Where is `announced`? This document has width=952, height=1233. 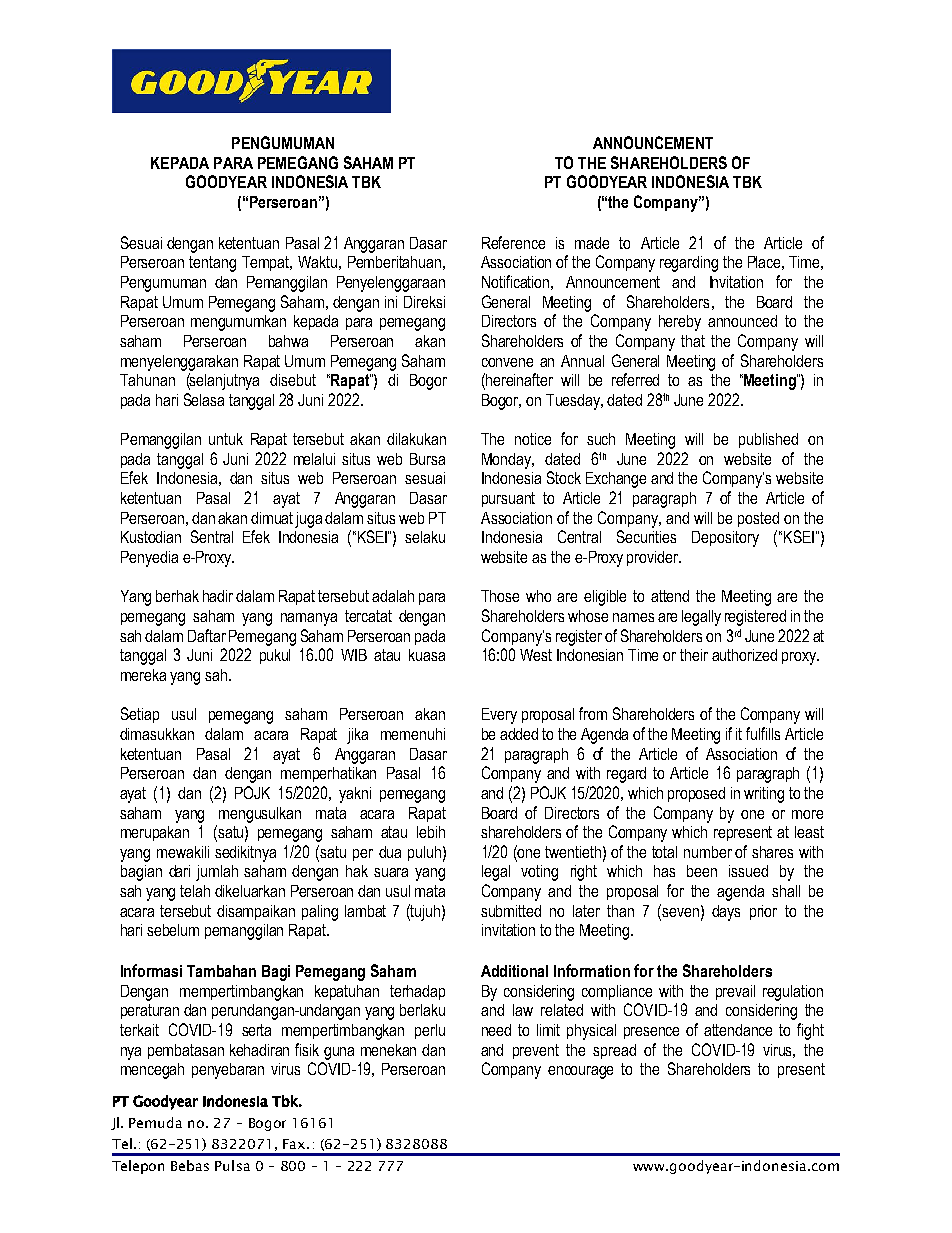 announced is located at coordinates (742, 321).
